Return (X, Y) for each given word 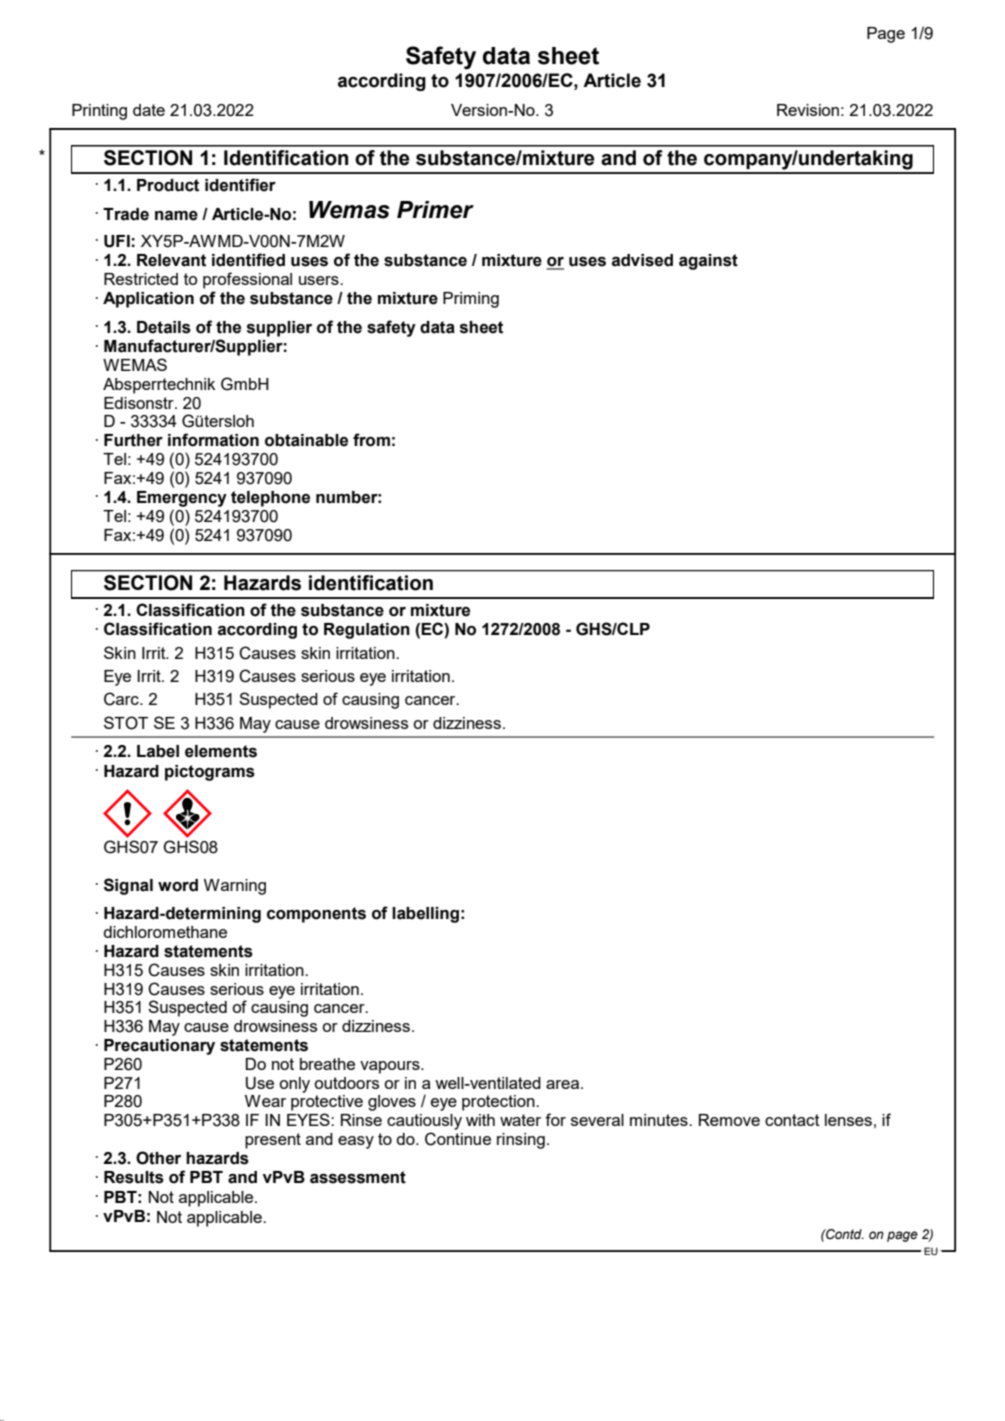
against (708, 262)
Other (158, 1158)
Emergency (182, 499)
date (149, 110)
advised (642, 260)
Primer (435, 210)
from (371, 440)
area (564, 1084)
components (316, 915)
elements (221, 751)
